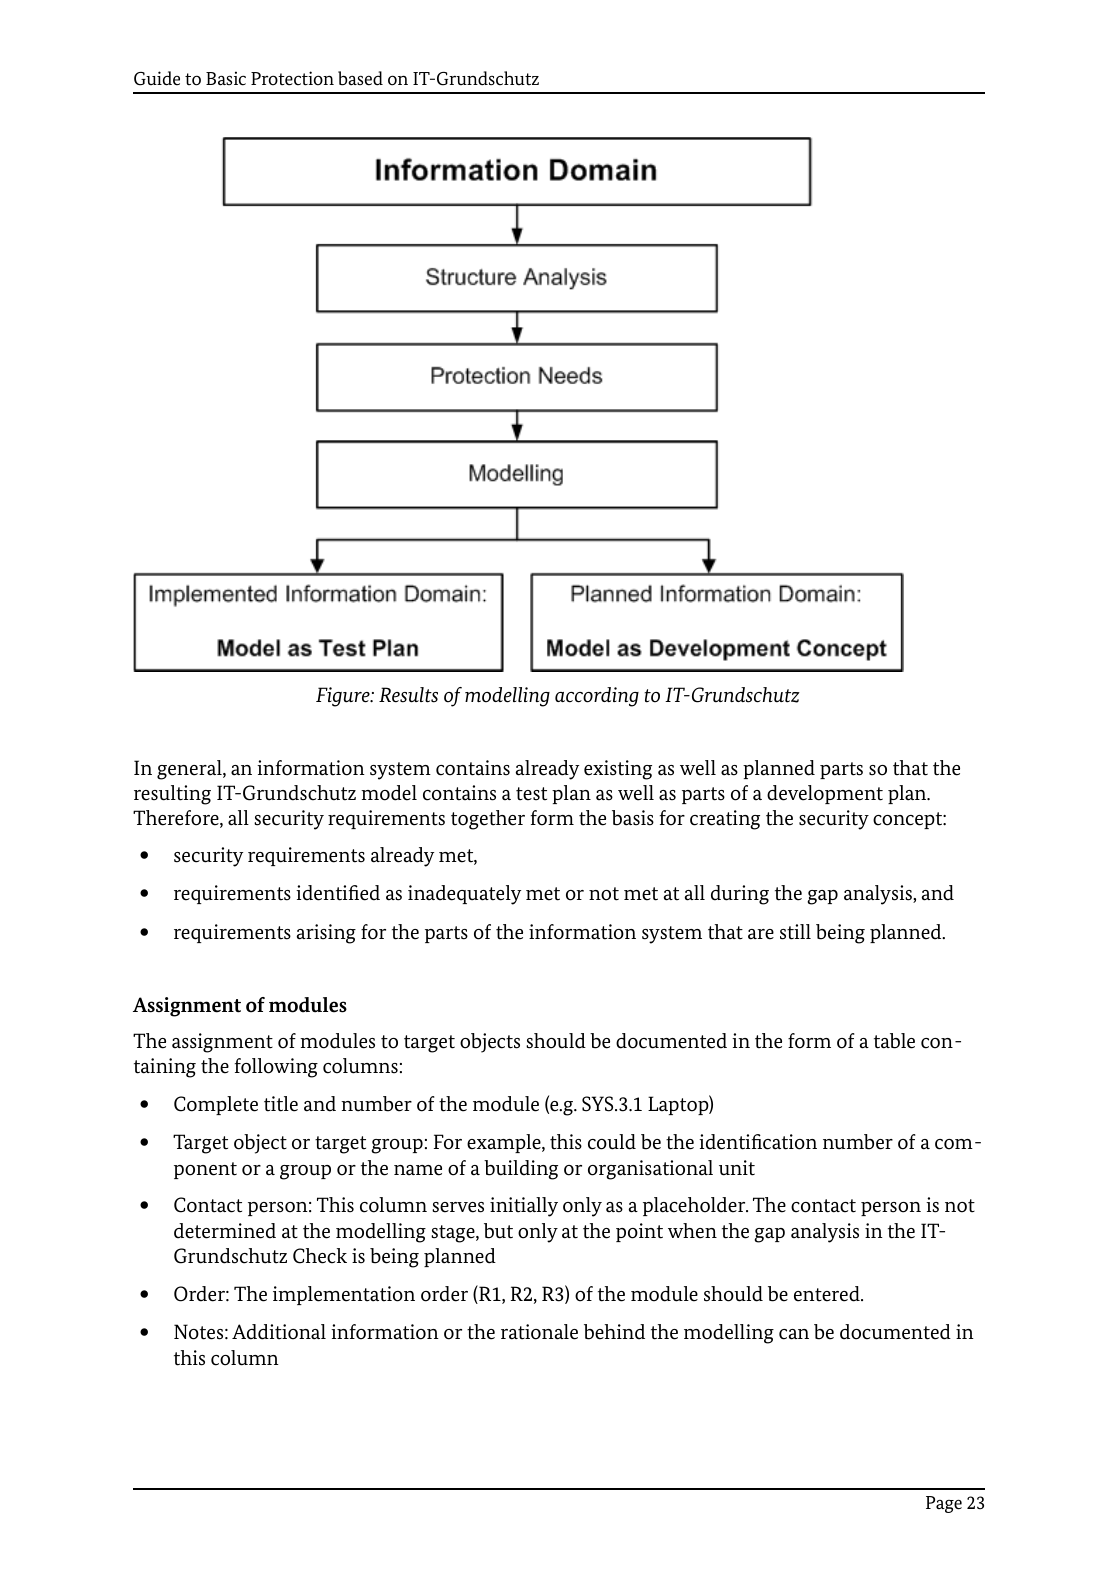  I want to click on Additional, so click(279, 1332).
